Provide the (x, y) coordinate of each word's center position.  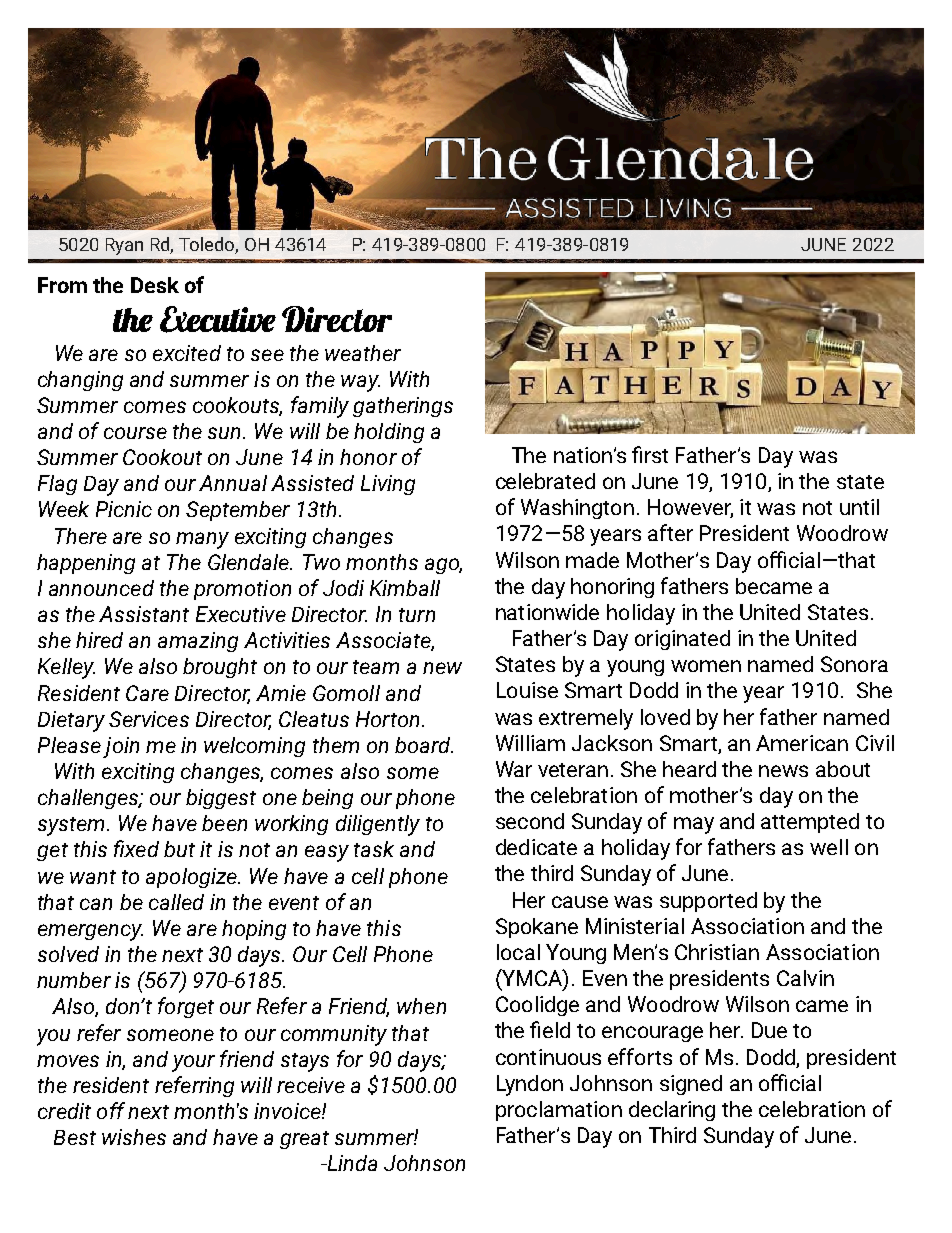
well (829, 847)
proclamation (559, 1111)
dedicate (536, 847)
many (202, 540)
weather (363, 353)
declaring (672, 1111)
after (670, 532)
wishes (134, 1137)
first (650, 454)
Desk (155, 285)
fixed (136, 848)
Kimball (405, 588)
